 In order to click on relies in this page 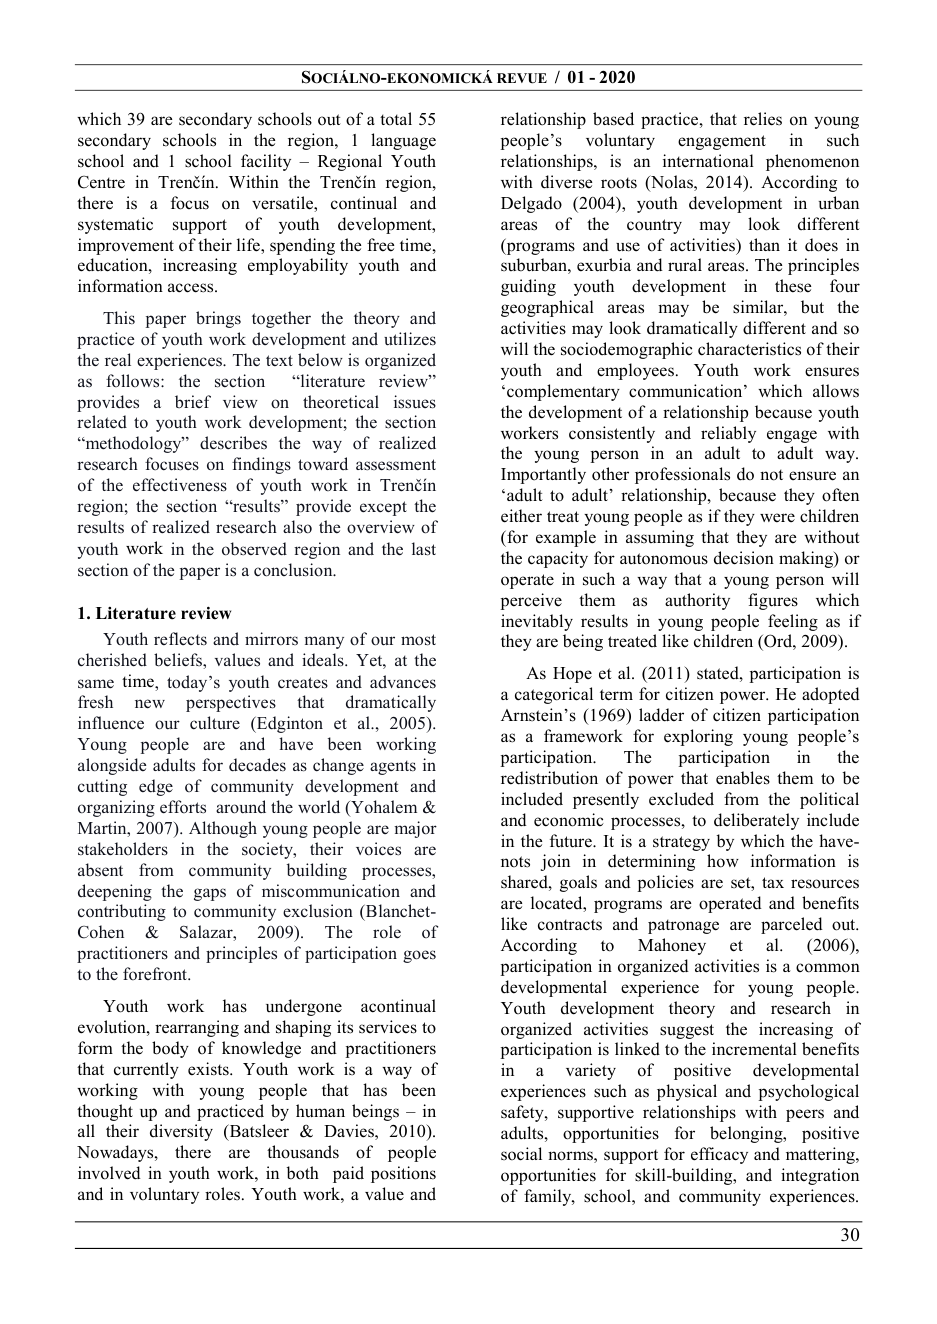, I will do `click(763, 119)`.
